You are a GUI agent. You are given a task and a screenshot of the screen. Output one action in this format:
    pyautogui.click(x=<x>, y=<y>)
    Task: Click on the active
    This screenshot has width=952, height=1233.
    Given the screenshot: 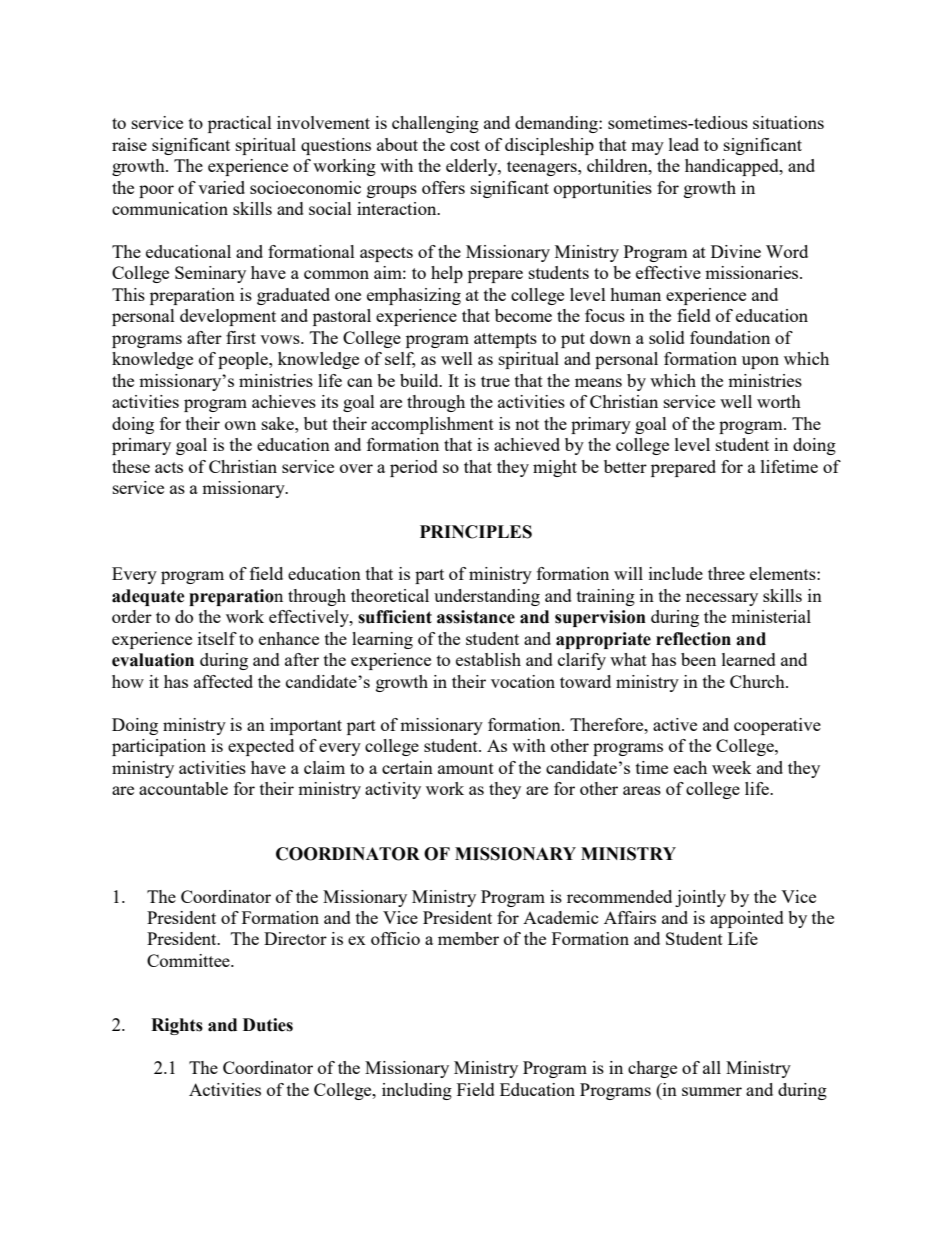 What is the action you would take?
    pyautogui.click(x=675, y=724)
